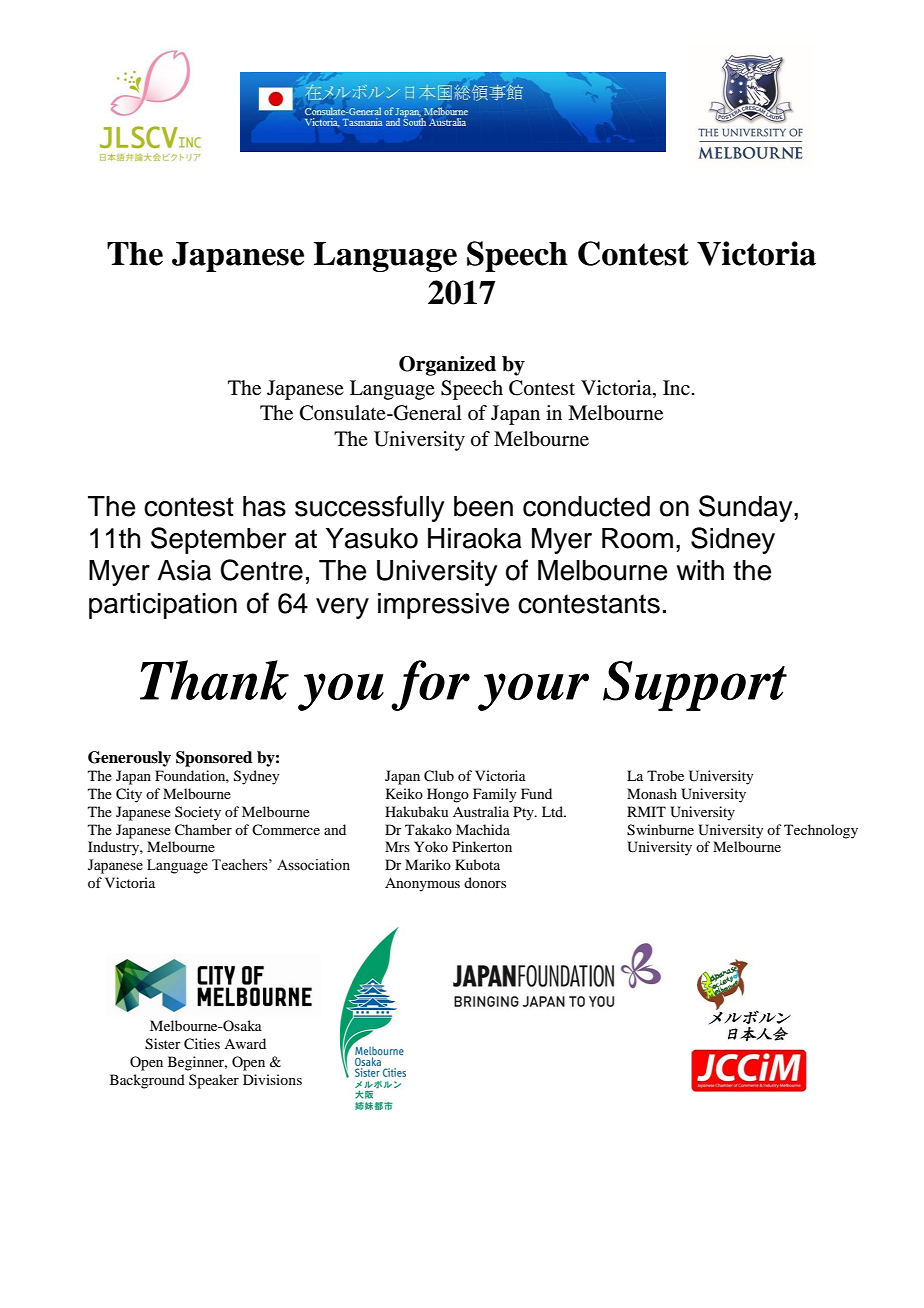 The height and width of the image is (1308, 924). Describe the element at coordinates (313, 865) in the image. I see `Association` at that location.
